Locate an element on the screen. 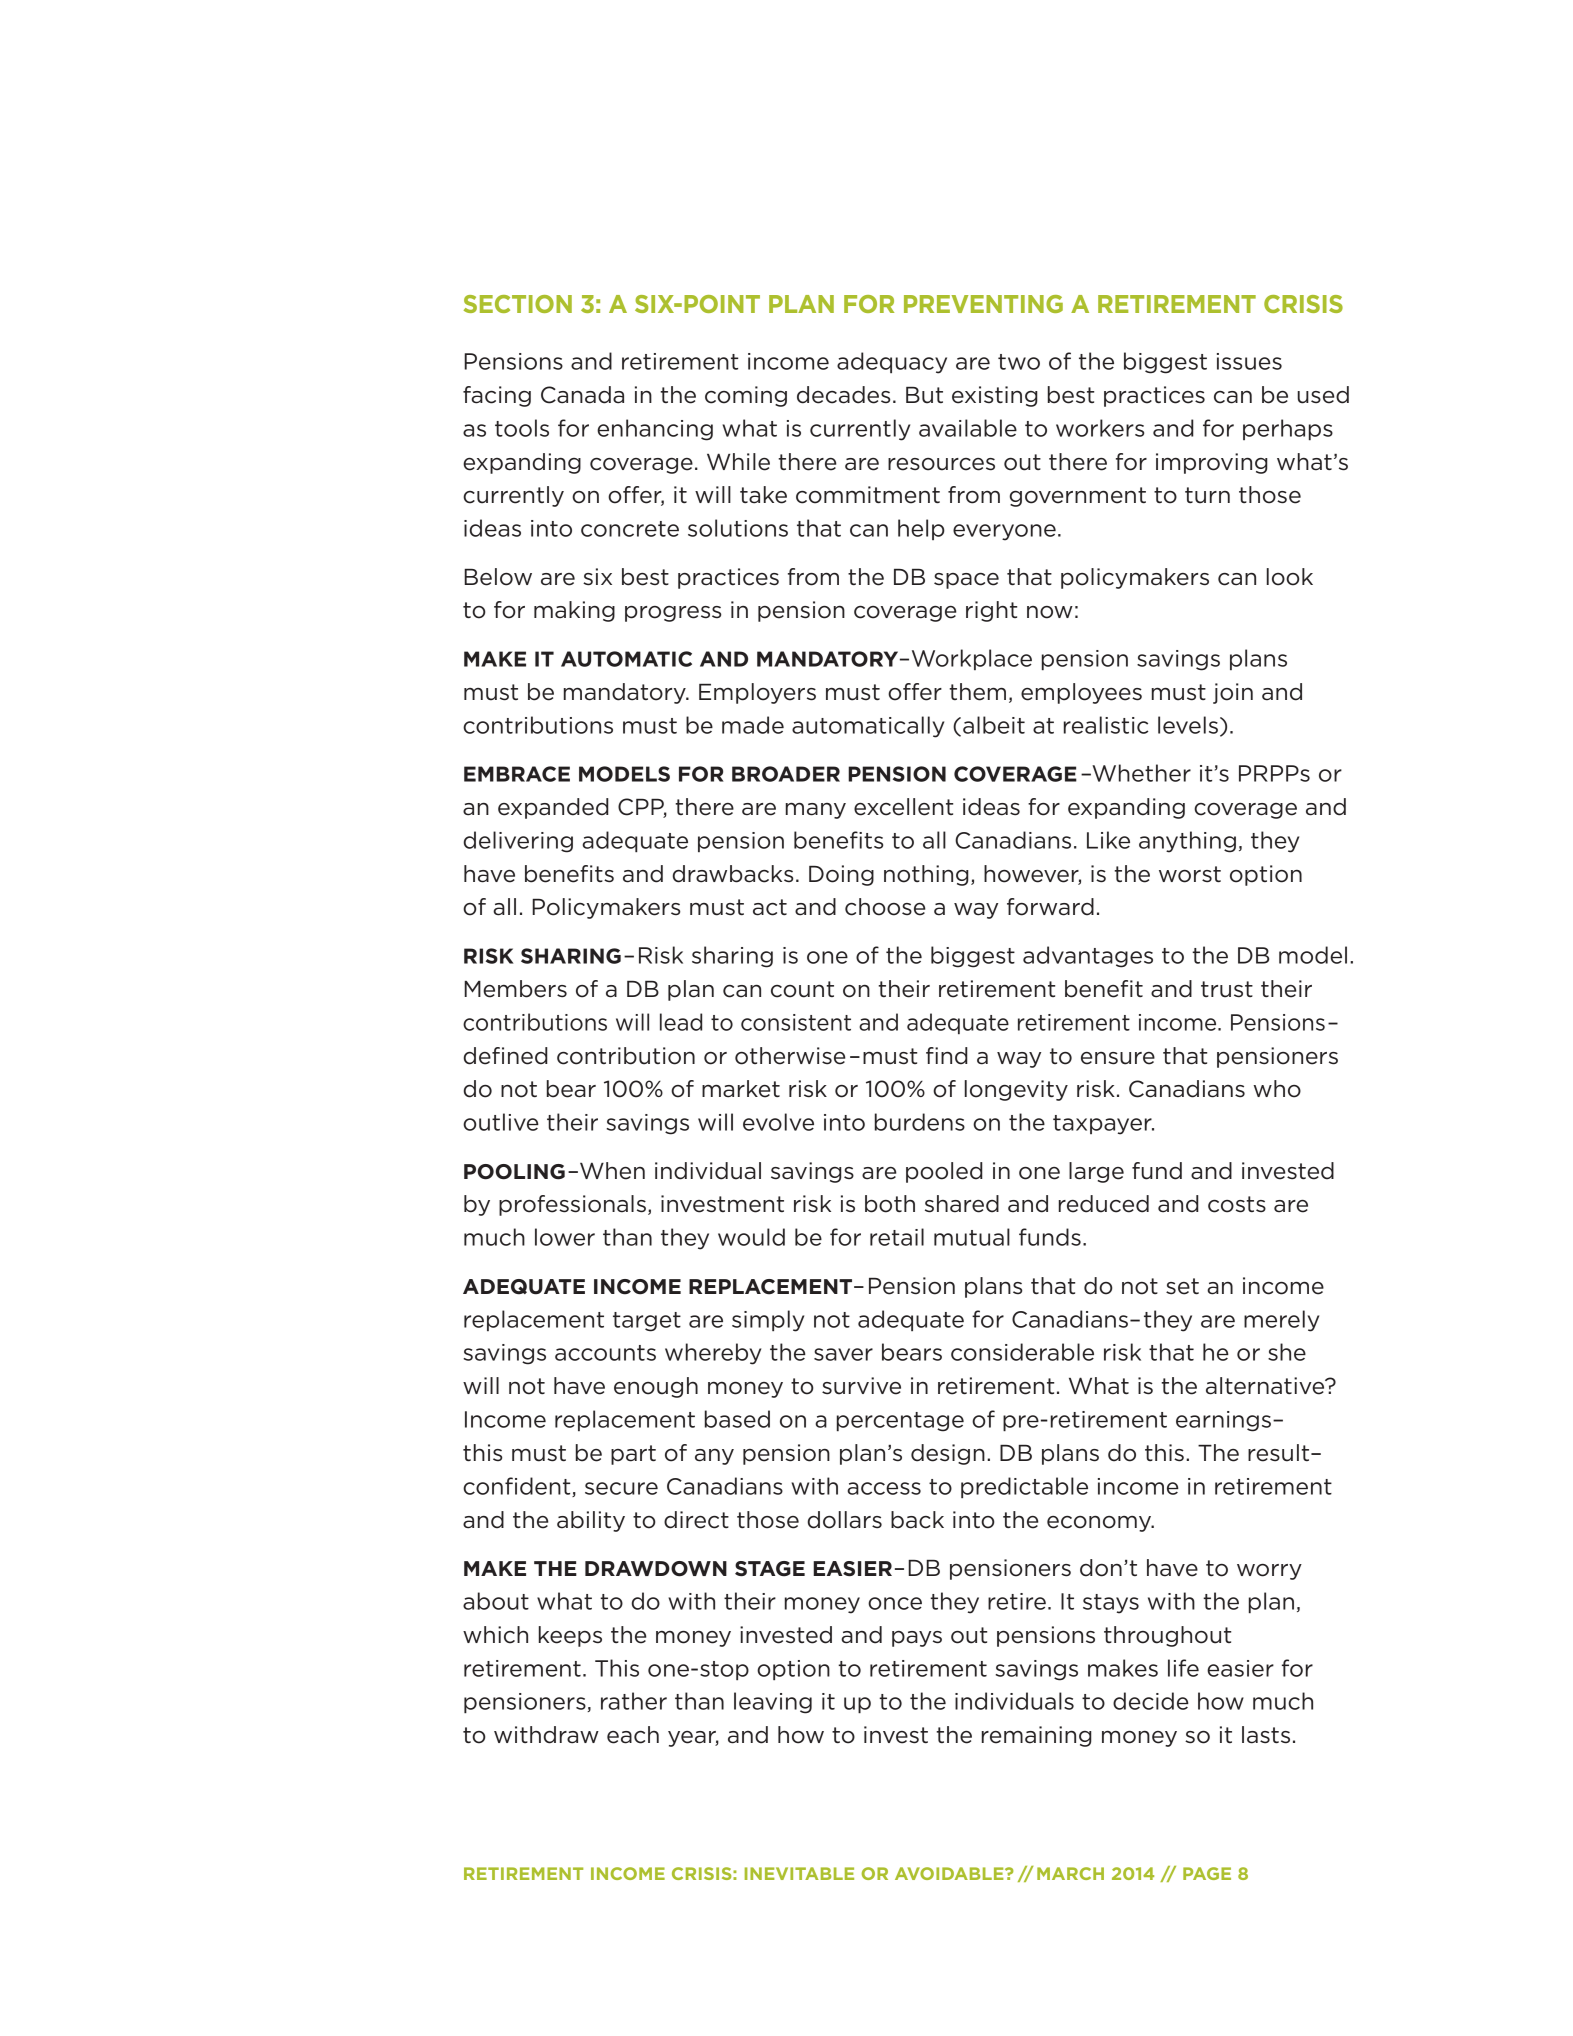  them is located at coordinates (977, 692).
